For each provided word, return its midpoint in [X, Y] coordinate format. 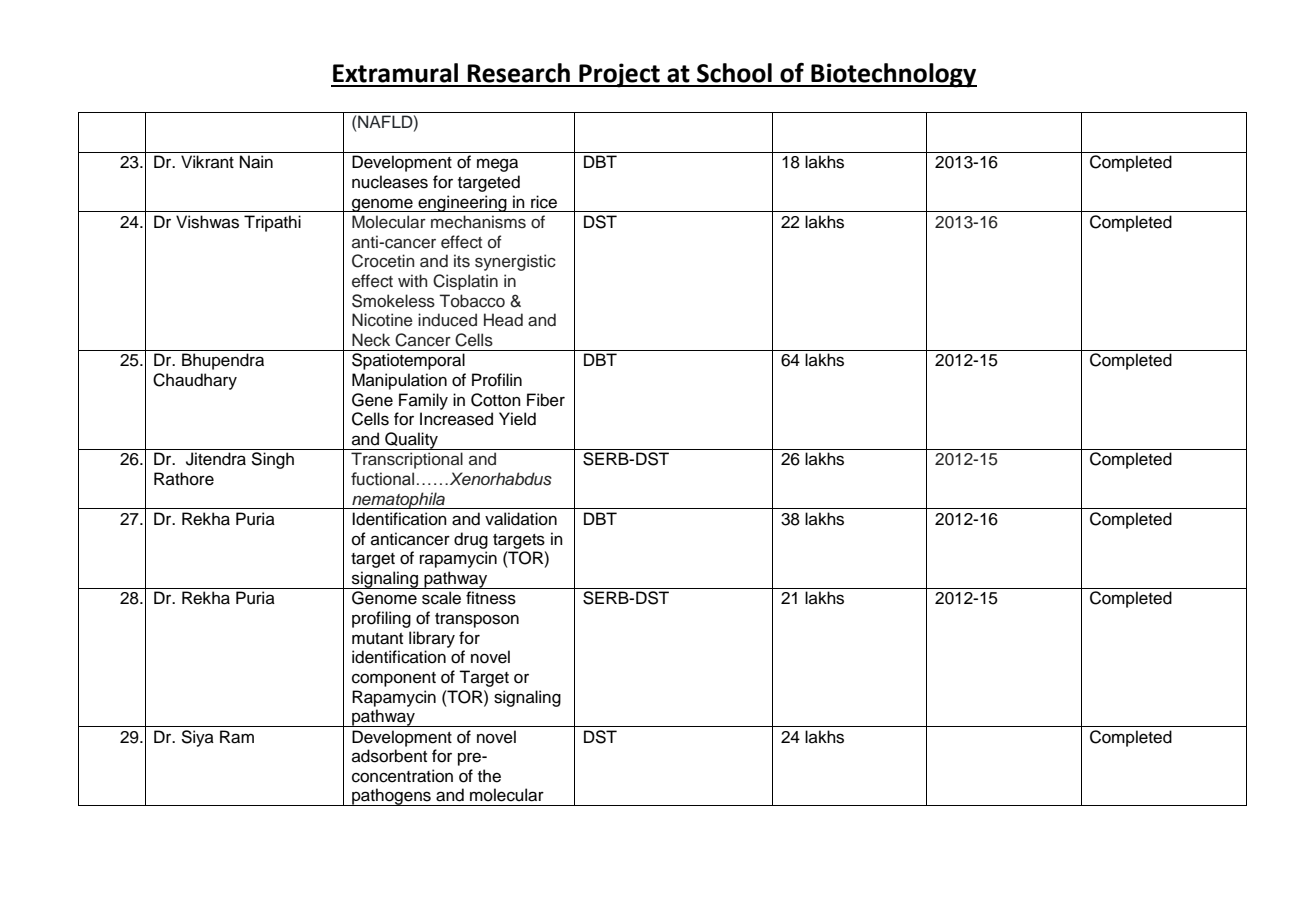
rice [544, 202]
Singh [272, 460]
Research [518, 73]
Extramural [395, 73]
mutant [377, 639]
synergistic [515, 262]
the [489, 776]
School [734, 73]
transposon [477, 620]
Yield [517, 419]
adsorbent [389, 756]
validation [521, 519]
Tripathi [272, 223]
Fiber [546, 400]
